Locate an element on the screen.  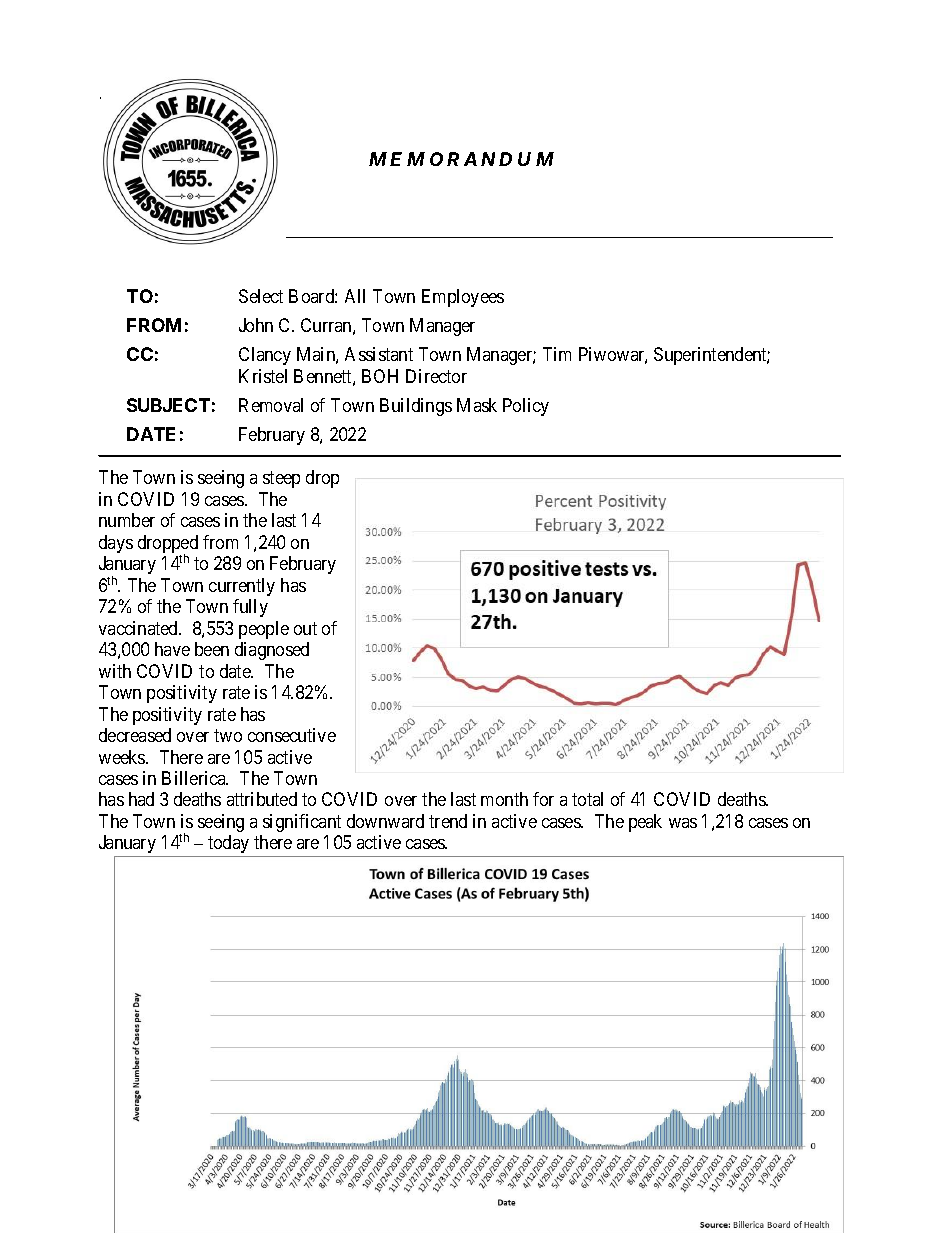
out is located at coordinates (305, 628).
